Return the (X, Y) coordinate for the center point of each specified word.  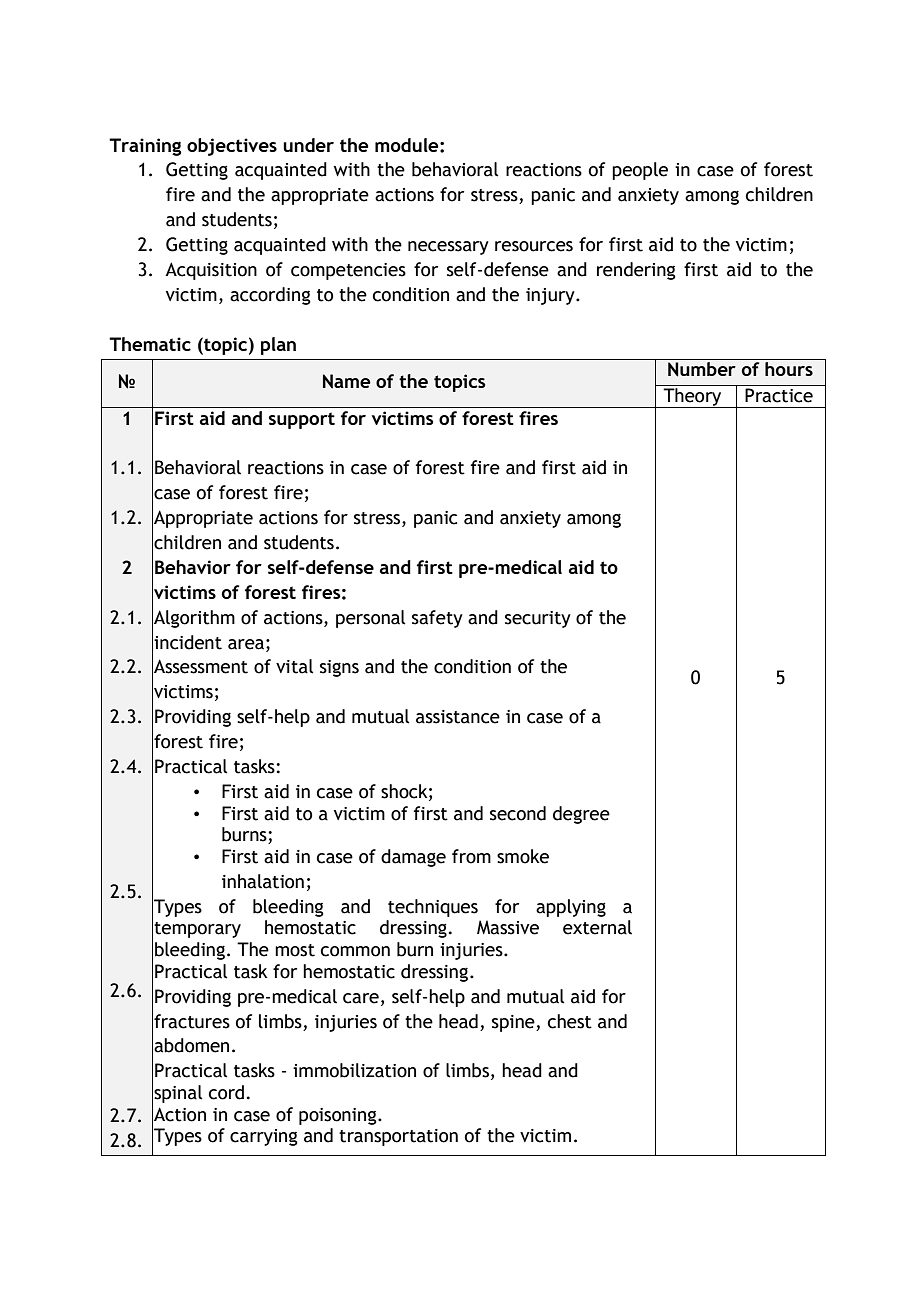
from (471, 856)
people (640, 171)
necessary (448, 248)
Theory (692, 398)
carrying (264, 1137)
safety (437, 619)
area (246, 644)
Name (347, 381)
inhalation (263, 881)
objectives (232, 147)
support (302, 420)
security (538, 619)
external (597, 927)
